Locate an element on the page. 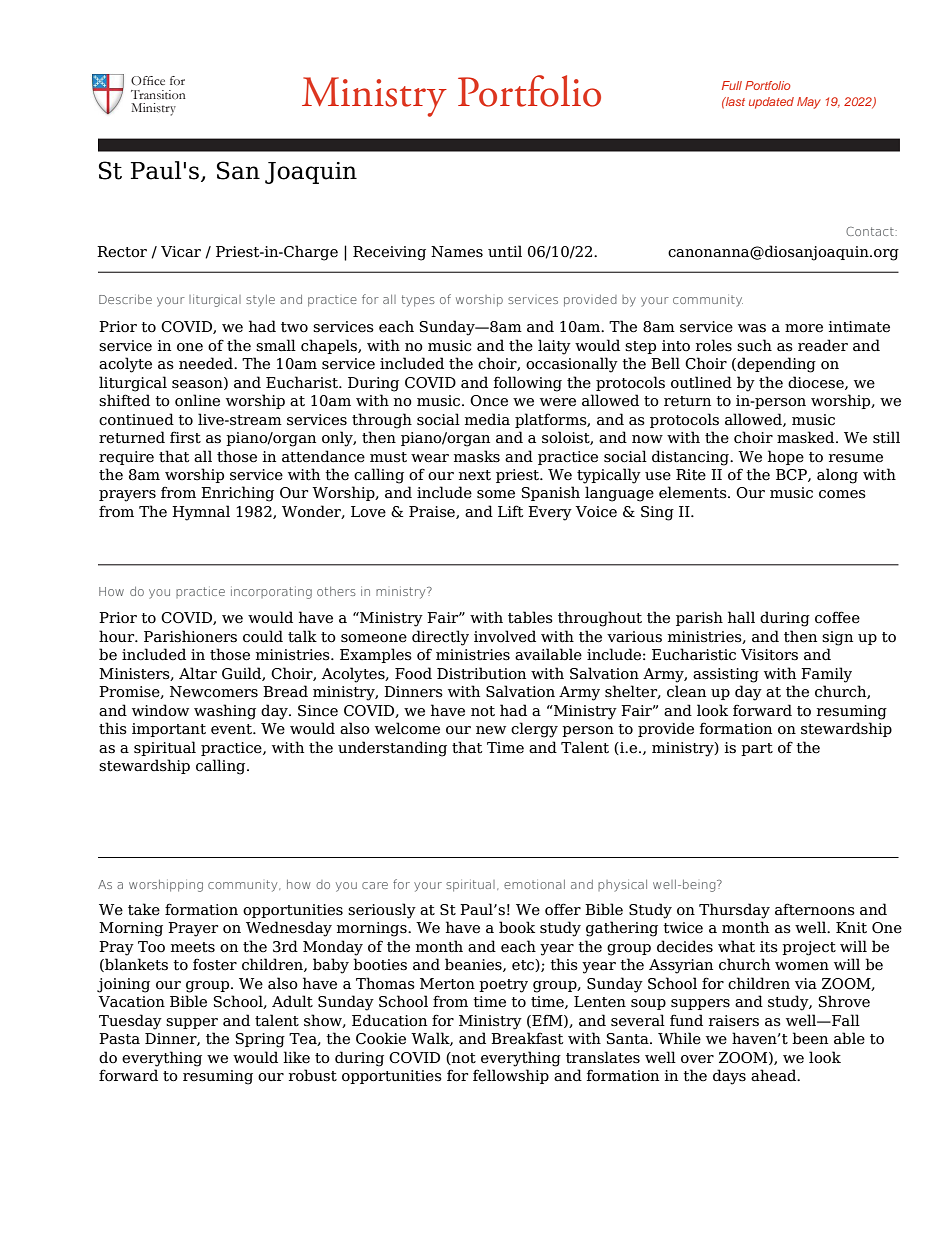 The width and height of the document is (952, 1233). Spring is located at coordinates (260, 1040).
